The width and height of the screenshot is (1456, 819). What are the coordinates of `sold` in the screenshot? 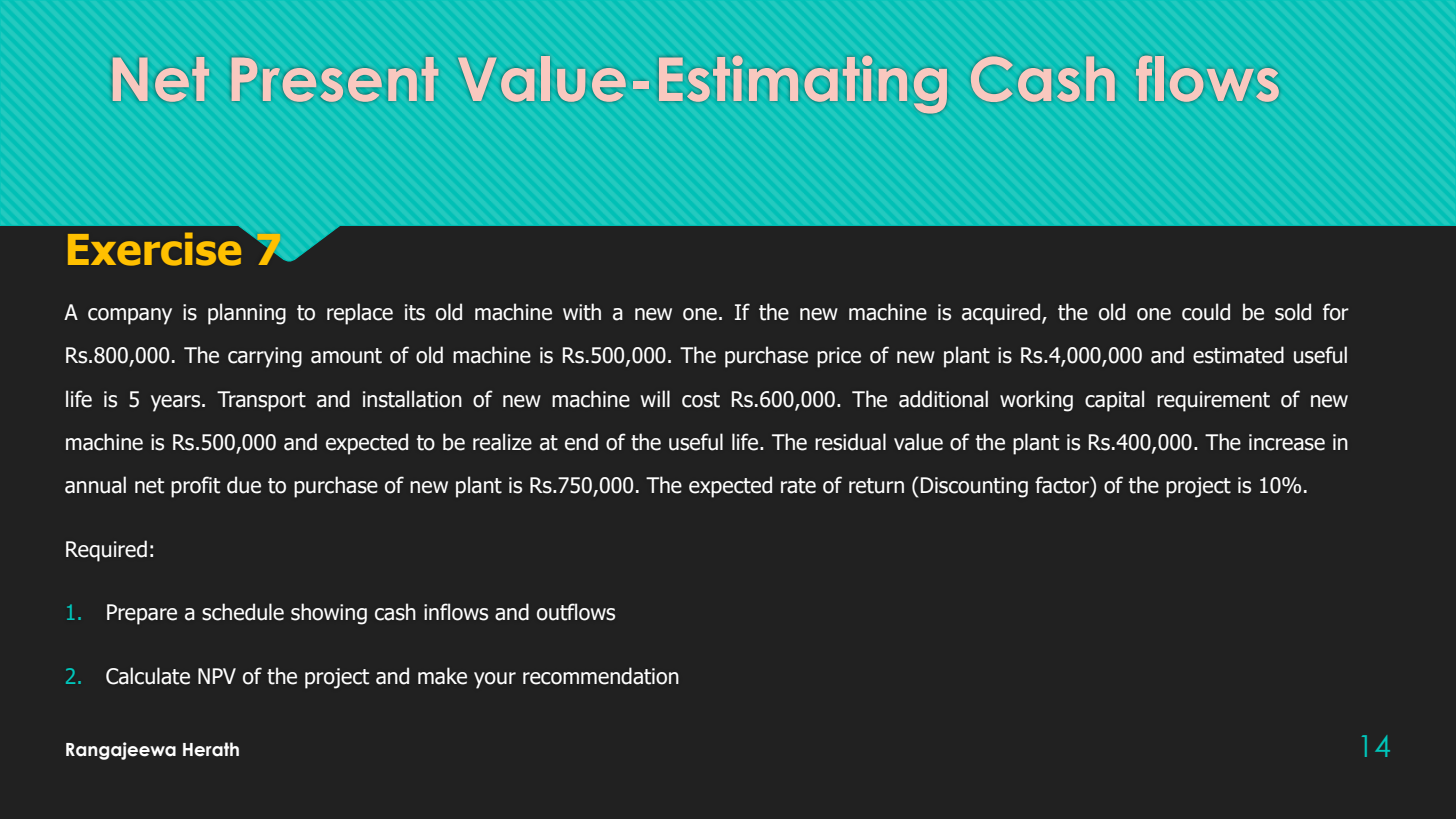 It's located at (1293, 312).
